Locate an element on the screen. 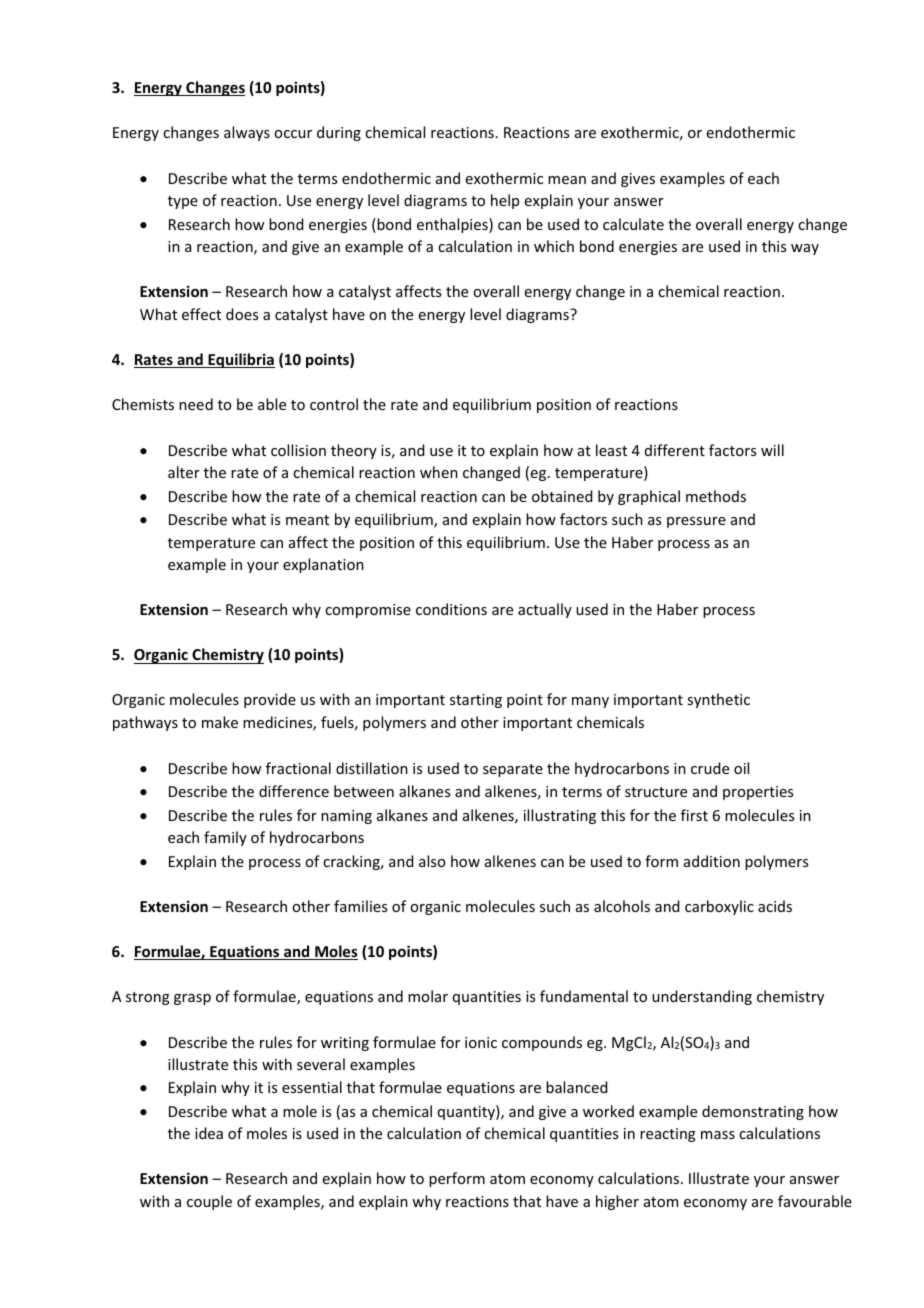 Image resolution: width=924 pixels, height=1308 pixels. help is located at coordinates (505, 201).
